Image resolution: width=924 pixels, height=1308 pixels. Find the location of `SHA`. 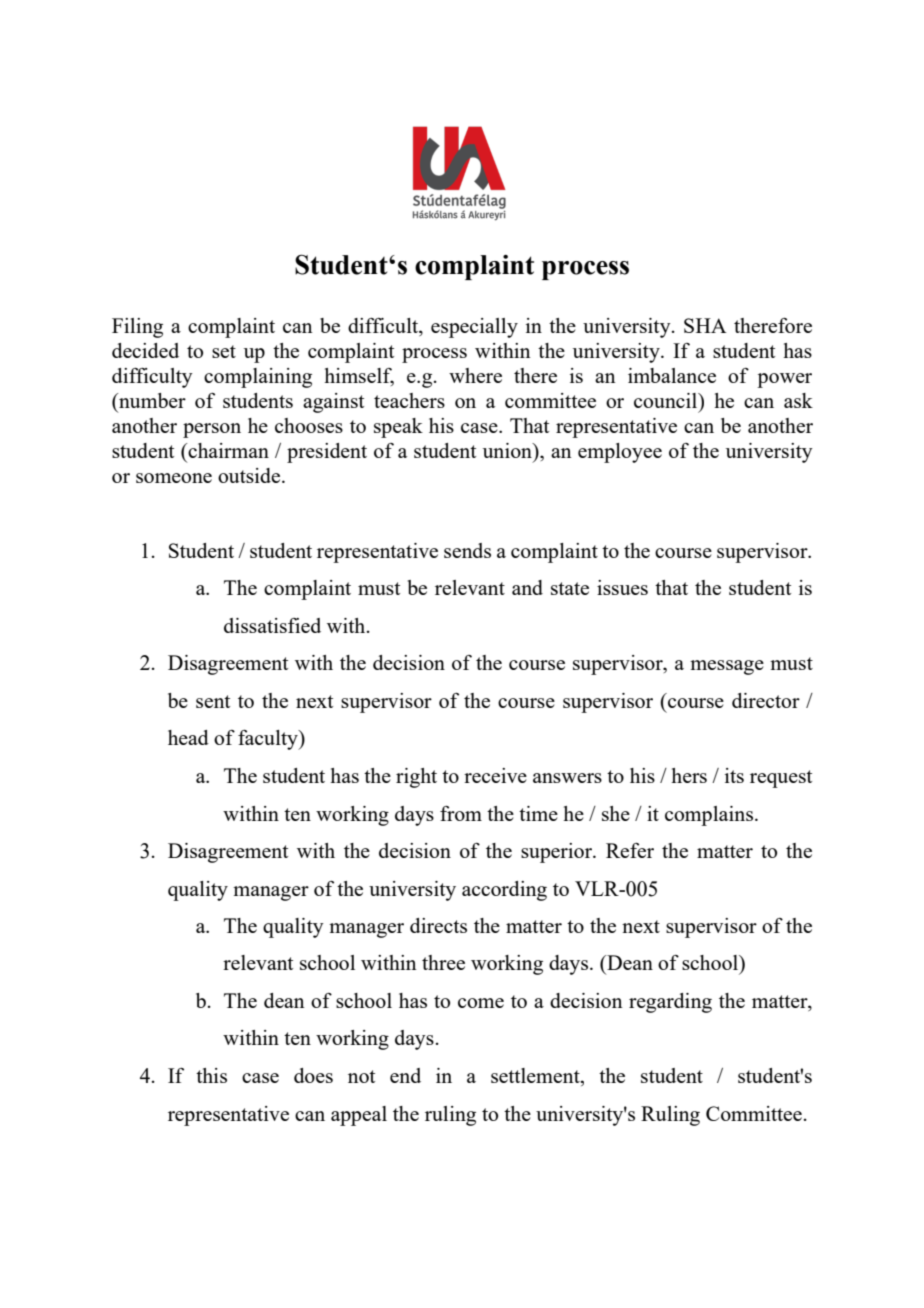

SHA is located at coordinates (705, 325).
